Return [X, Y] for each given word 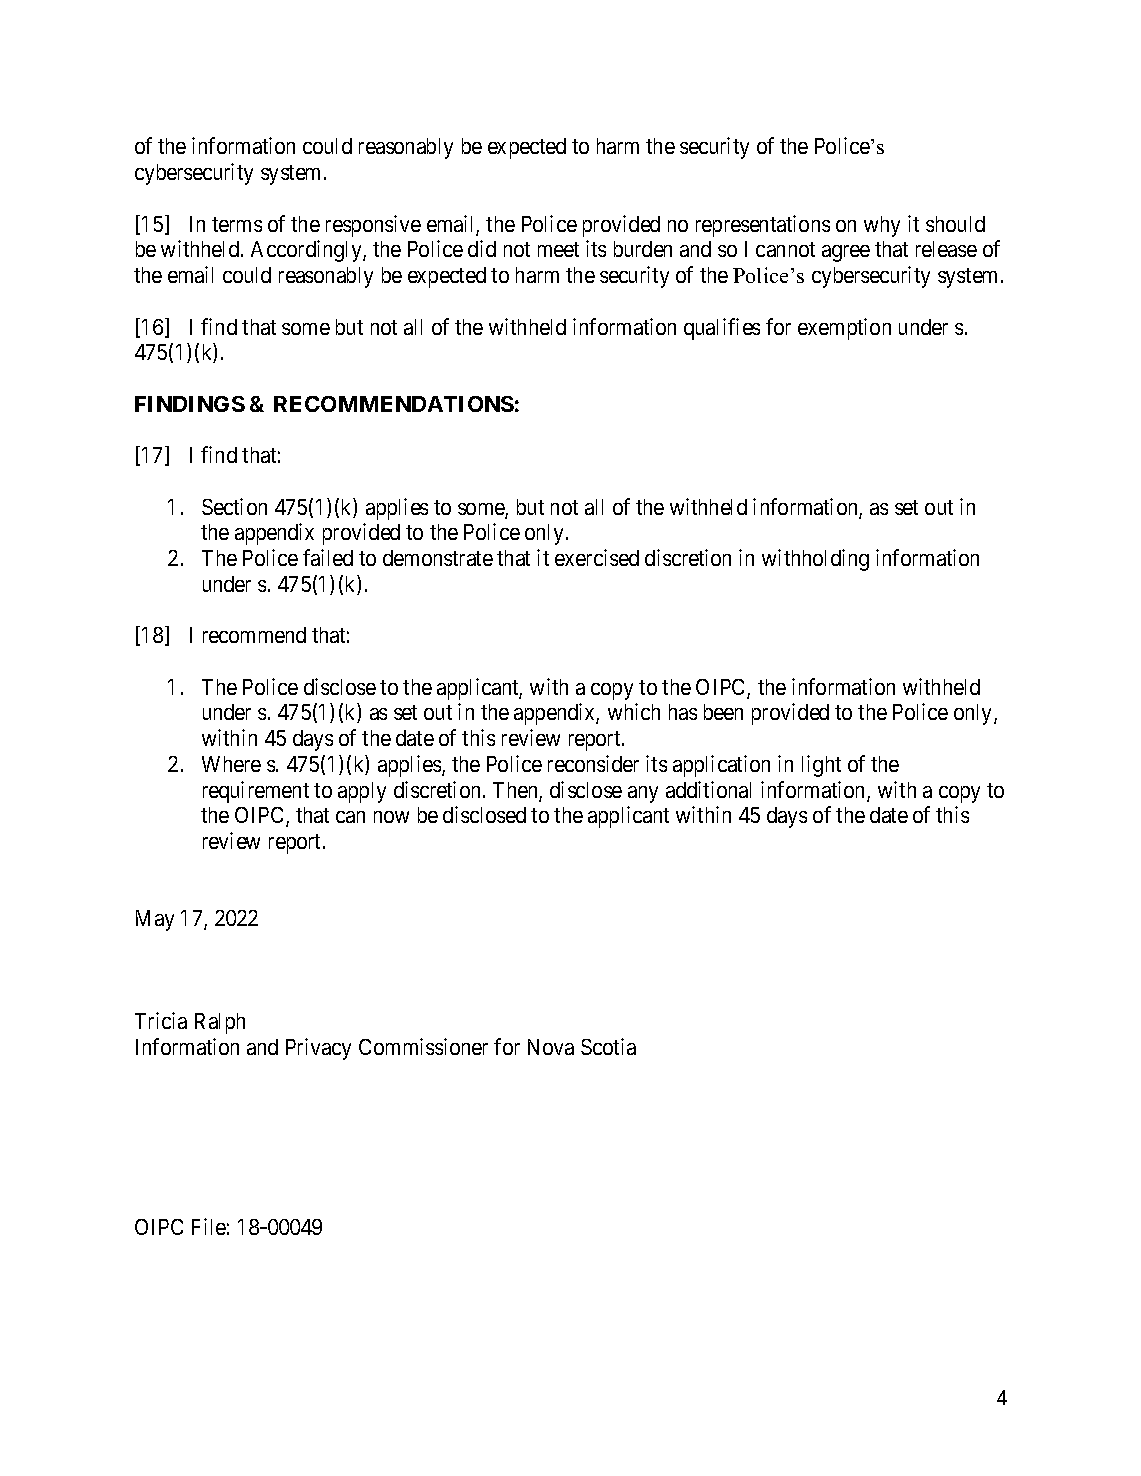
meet [558, 249]
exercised [597, 557]
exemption [844, 329]
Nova [551, 1047]
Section [234, 506]
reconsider [593, 763]
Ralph [220, 1023]
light [821, 766]
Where [231, 764]
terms [237, 224]
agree [846, 253]
